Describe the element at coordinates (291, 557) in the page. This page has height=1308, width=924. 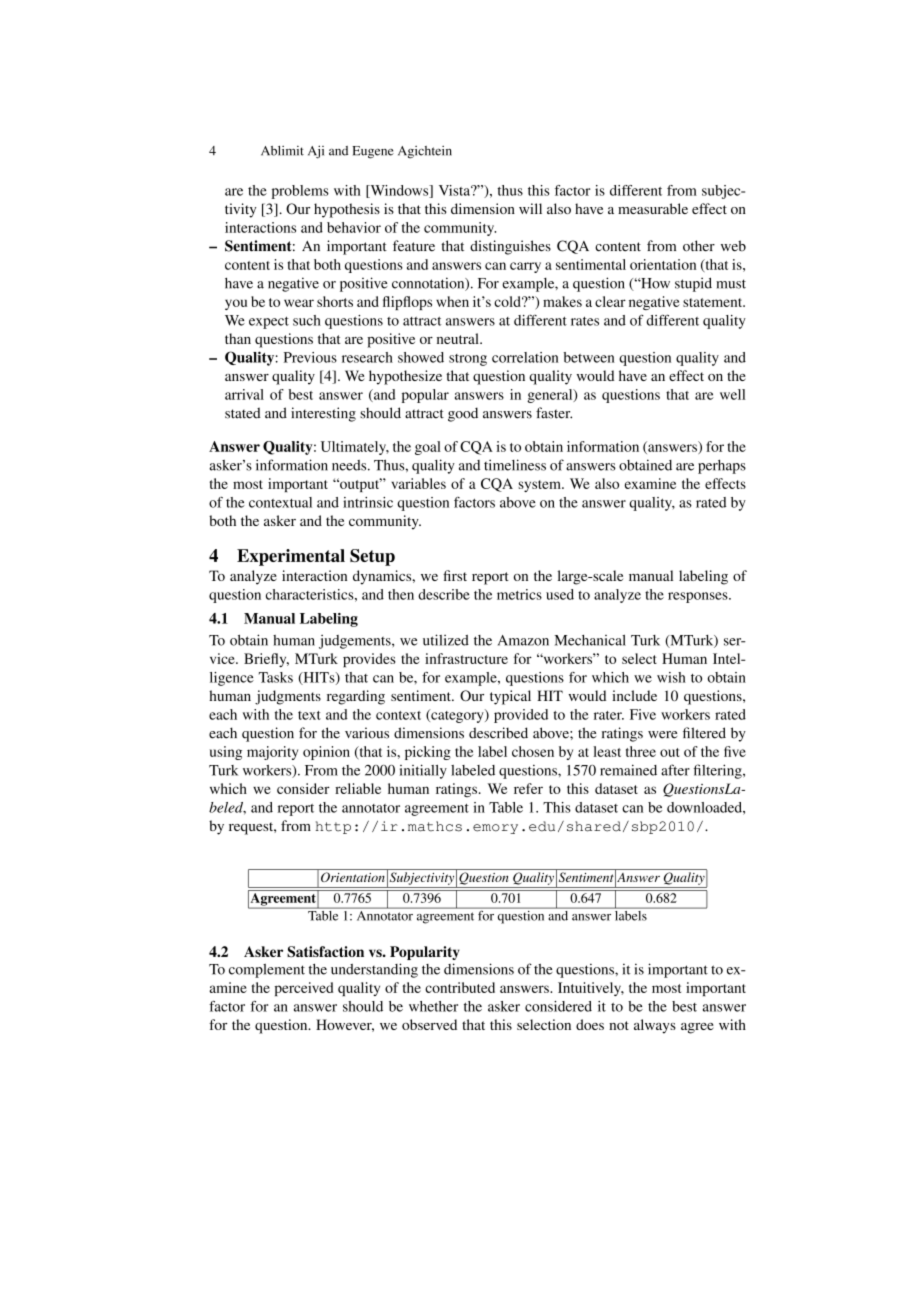
I see `Experimental` at that location.
